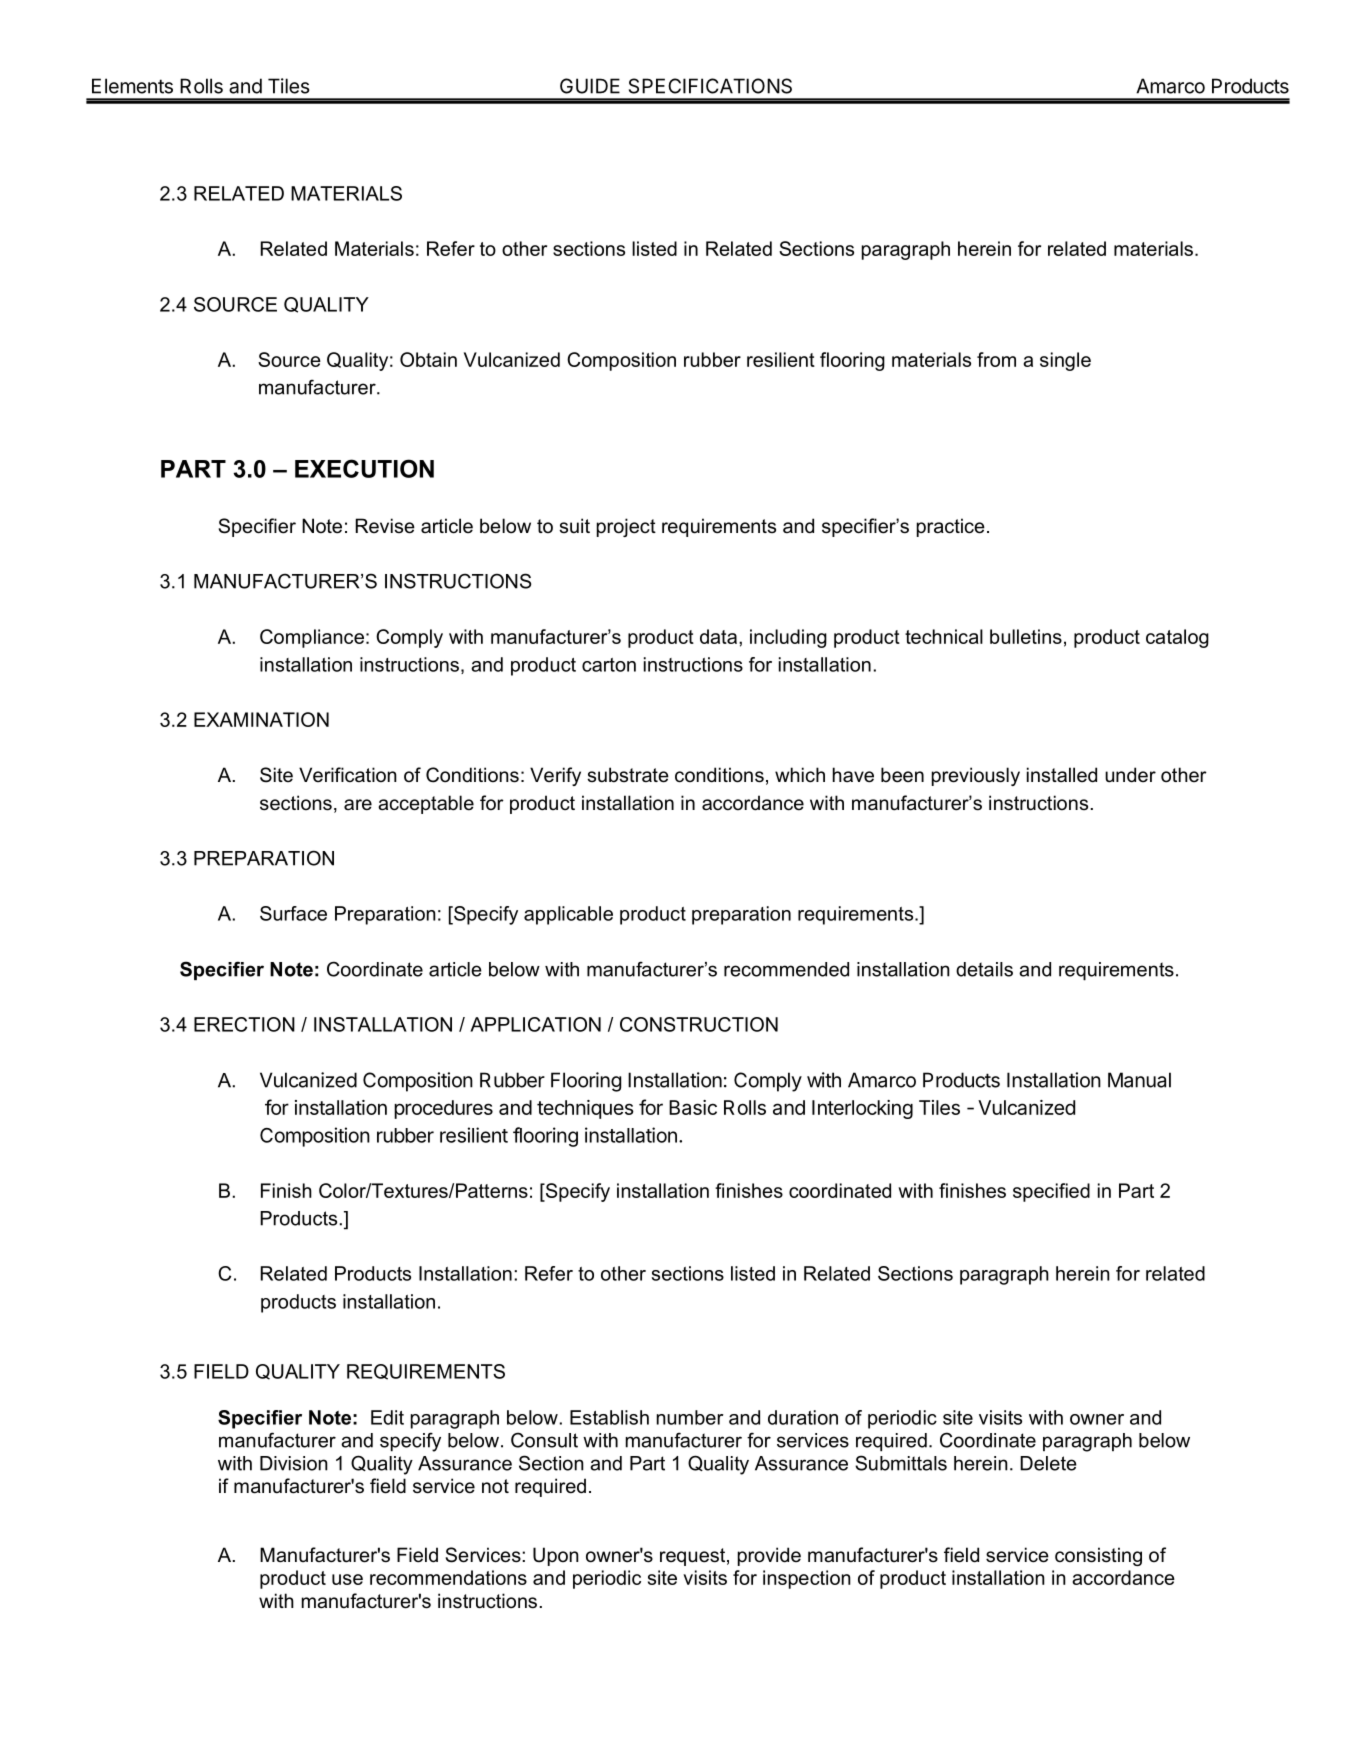 The image size is (1356, 1755). Describe the element at coordinates (294, 1463) in the screenshot. I see `Division` at that location.
